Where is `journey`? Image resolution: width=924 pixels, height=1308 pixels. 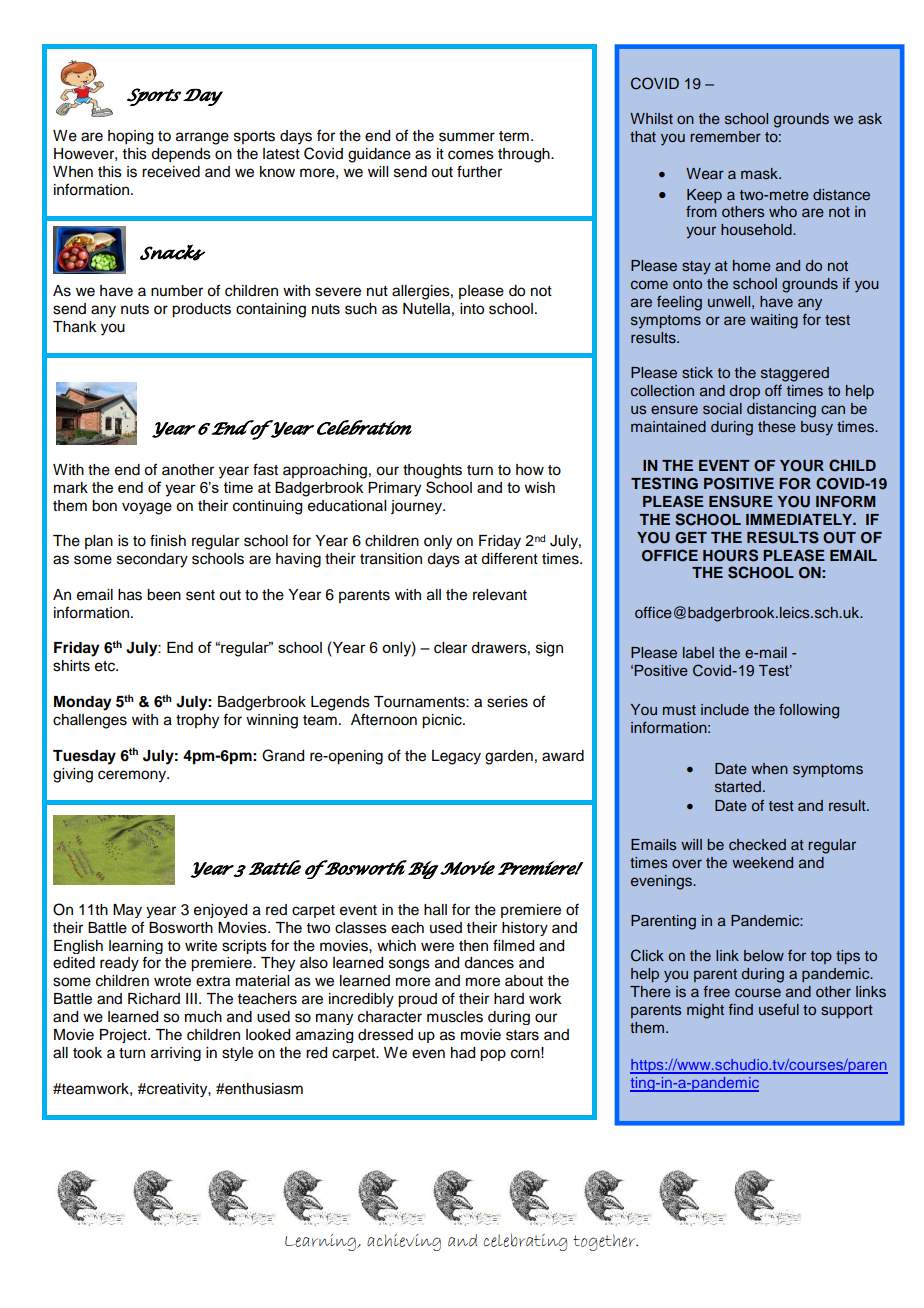
journey is located at coordinates (418, 507).
